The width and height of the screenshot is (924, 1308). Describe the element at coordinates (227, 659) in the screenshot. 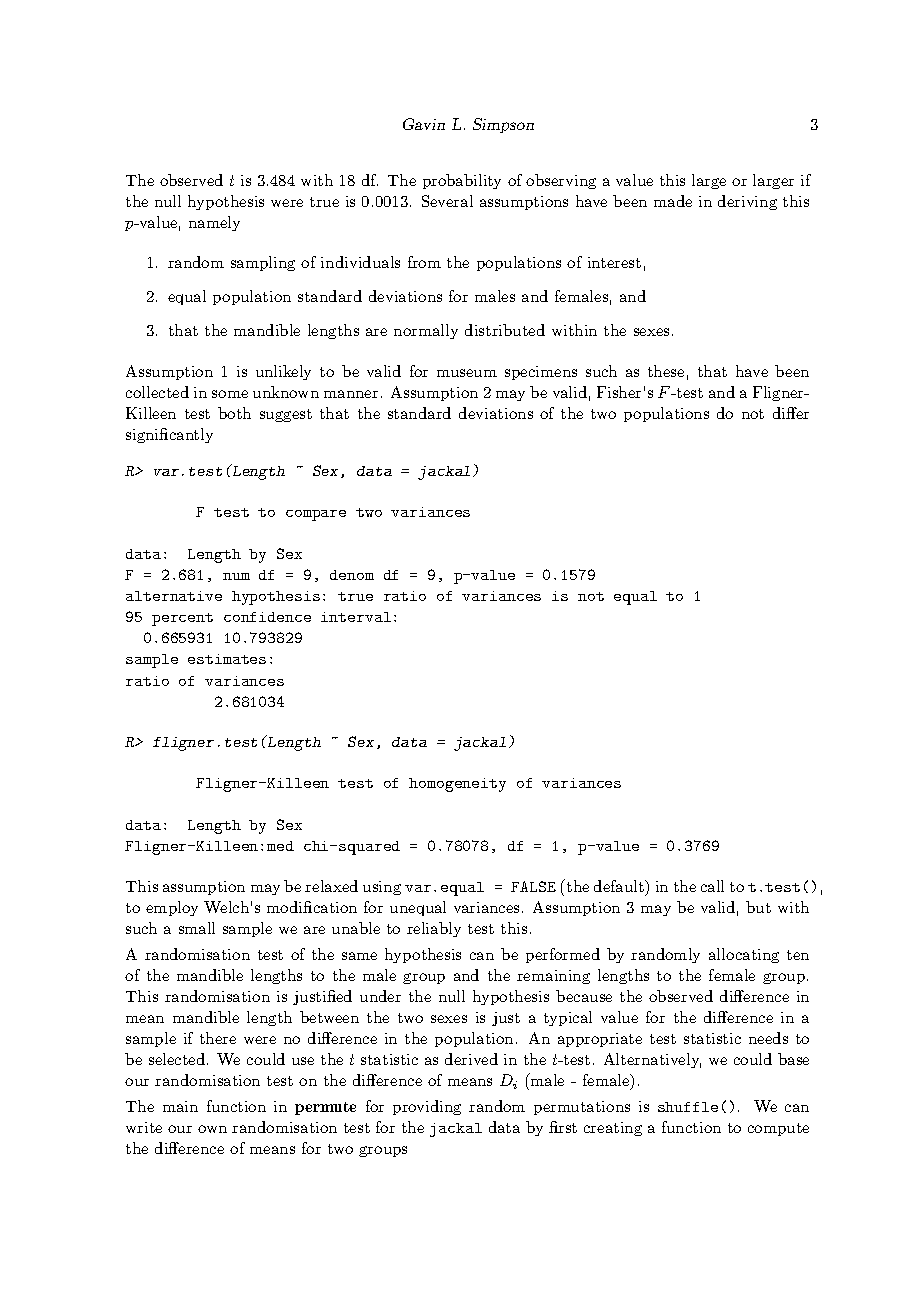

I see `estimates` at that location.
